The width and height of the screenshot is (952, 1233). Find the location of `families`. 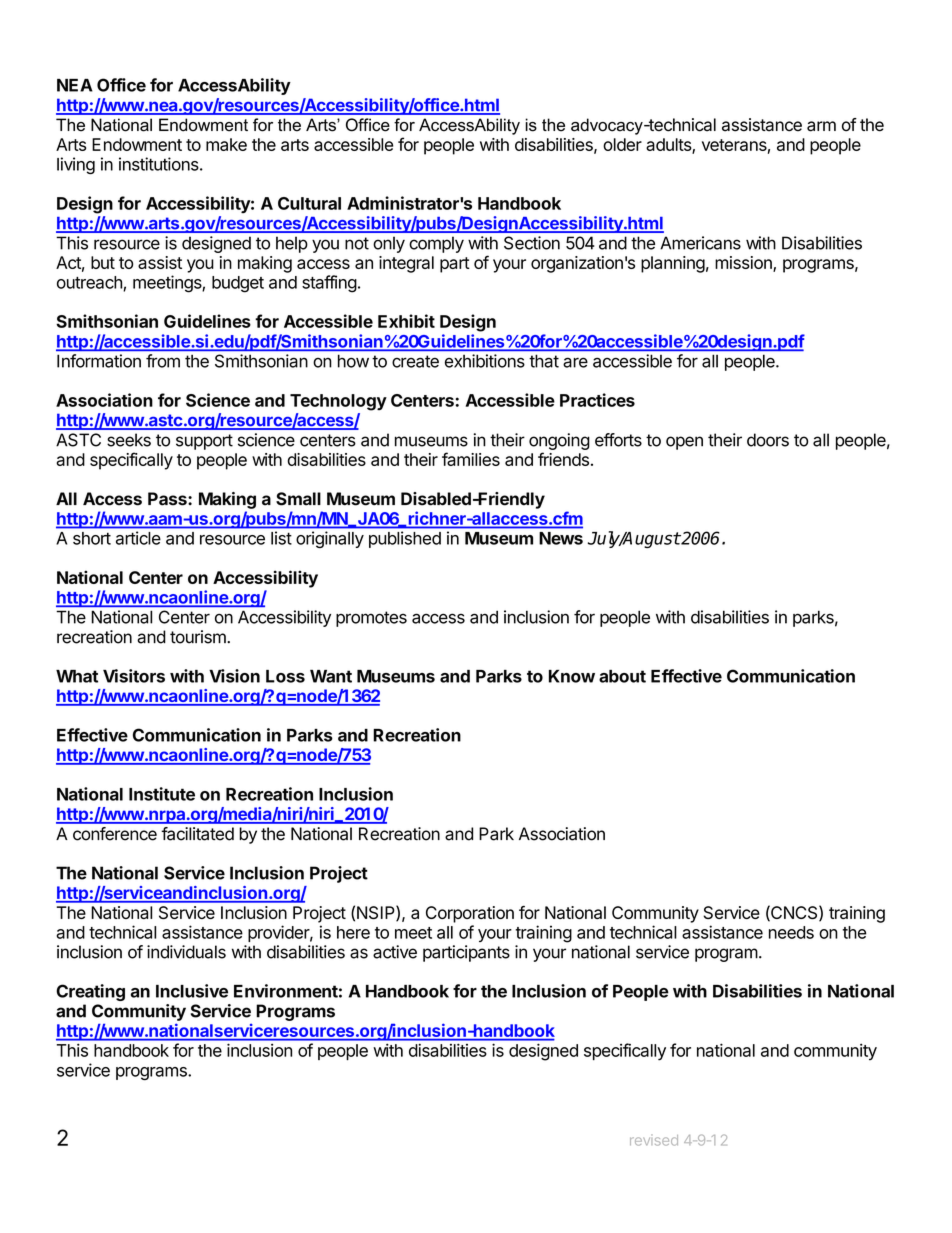

families is located at coordinates (471, 459).
